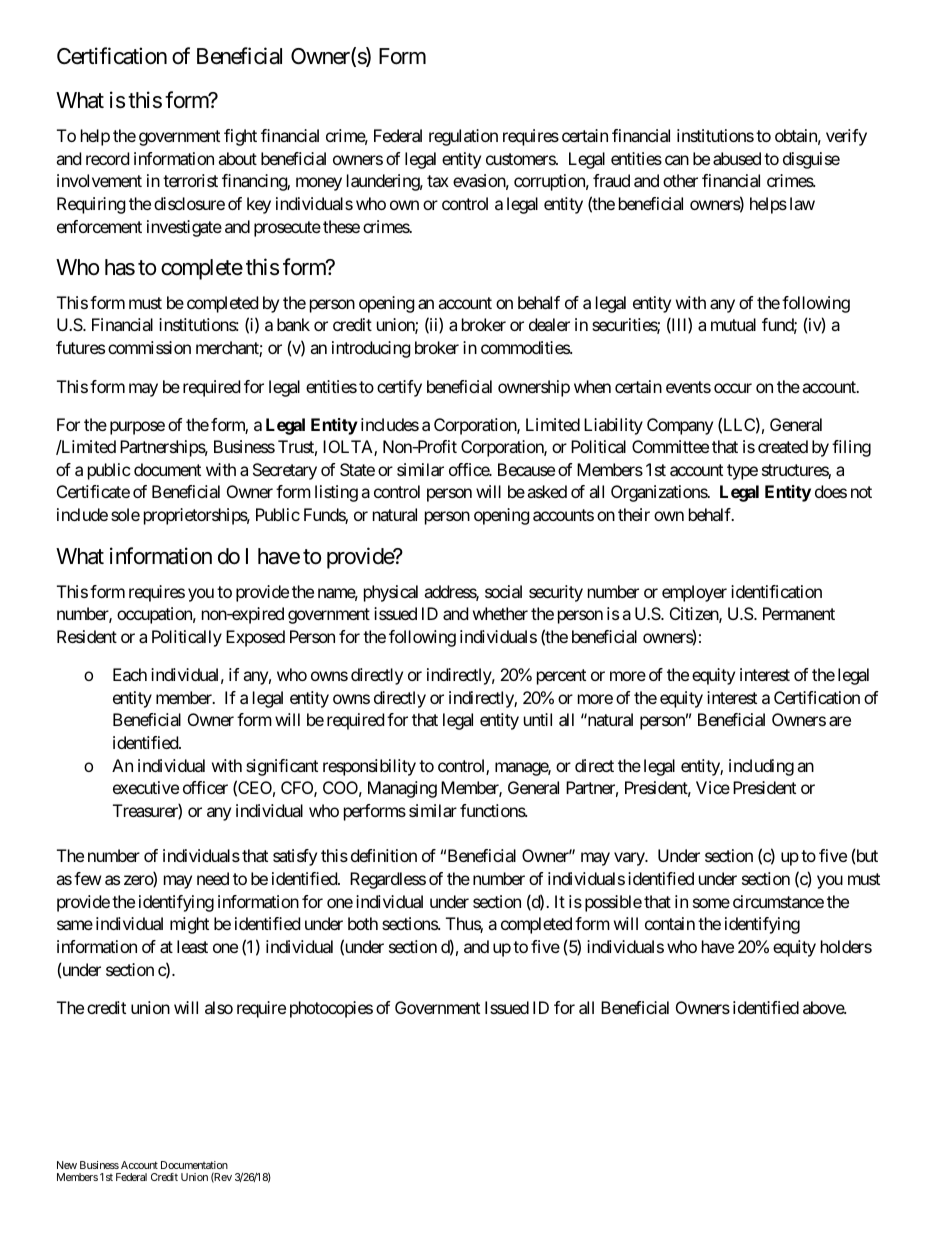  I want to click on regulation, so click(463, 137).
